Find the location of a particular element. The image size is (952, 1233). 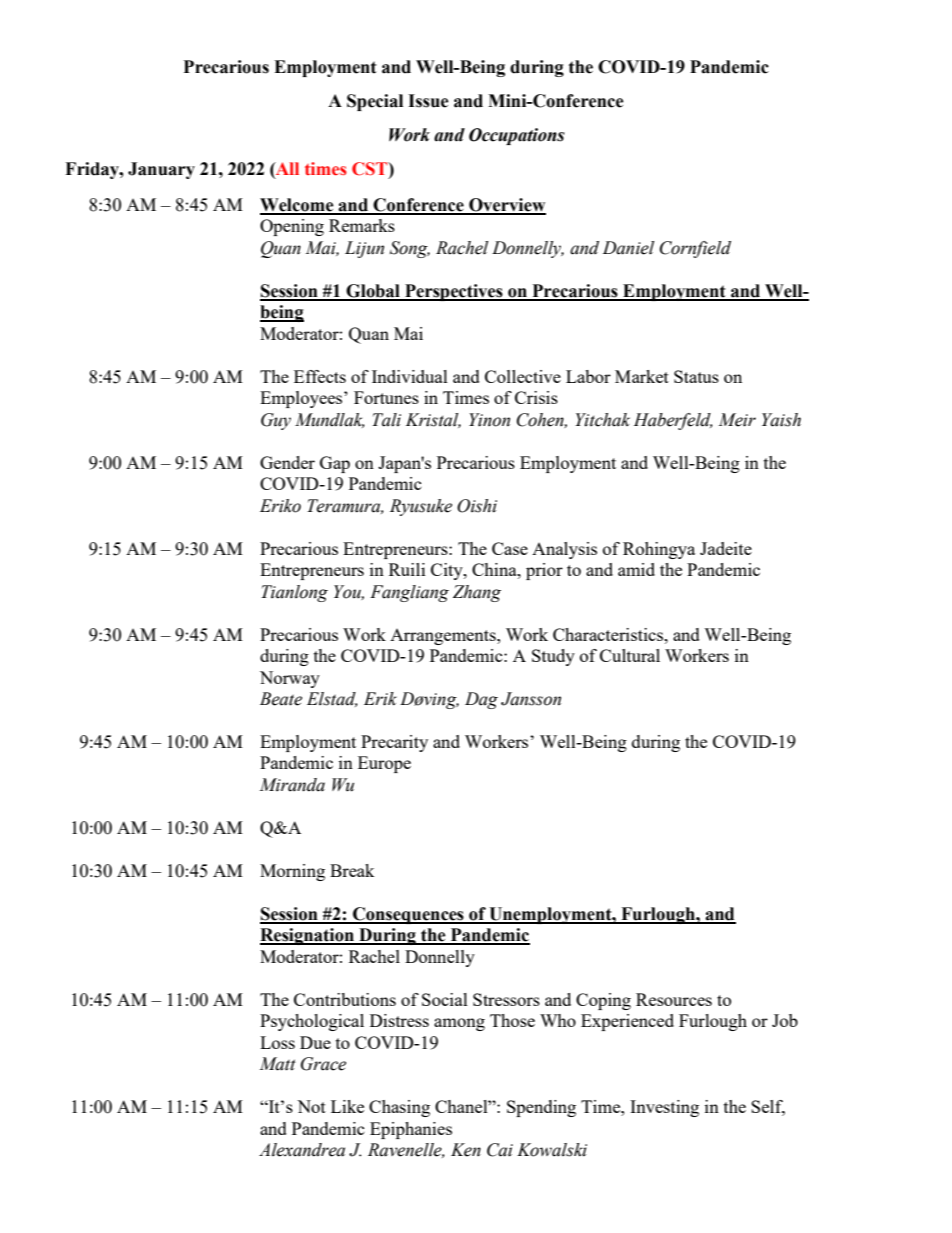

Ken is located at coordinates (466, 1150).
